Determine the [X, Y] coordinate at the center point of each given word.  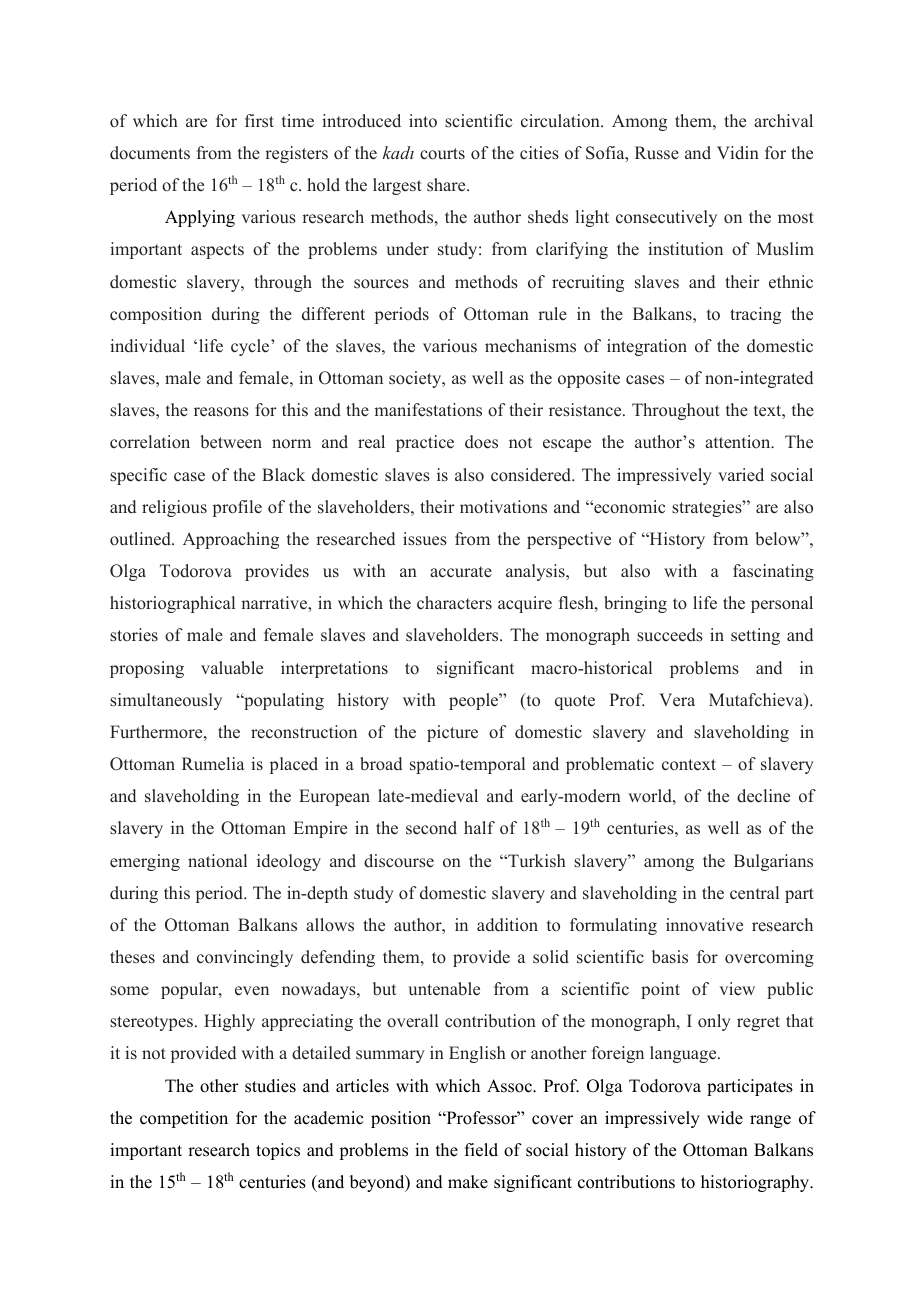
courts [442, 154]
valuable [232, 668]
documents [150, 153]
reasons [221, 412]
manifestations [428, 410]
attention [739, 441]
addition [507, 925]
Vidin [738, 152]
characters [454, 603]
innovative [704, 925]
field [481, 1150]
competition [184, 1119]
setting [755, 636]
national [217, 861]
